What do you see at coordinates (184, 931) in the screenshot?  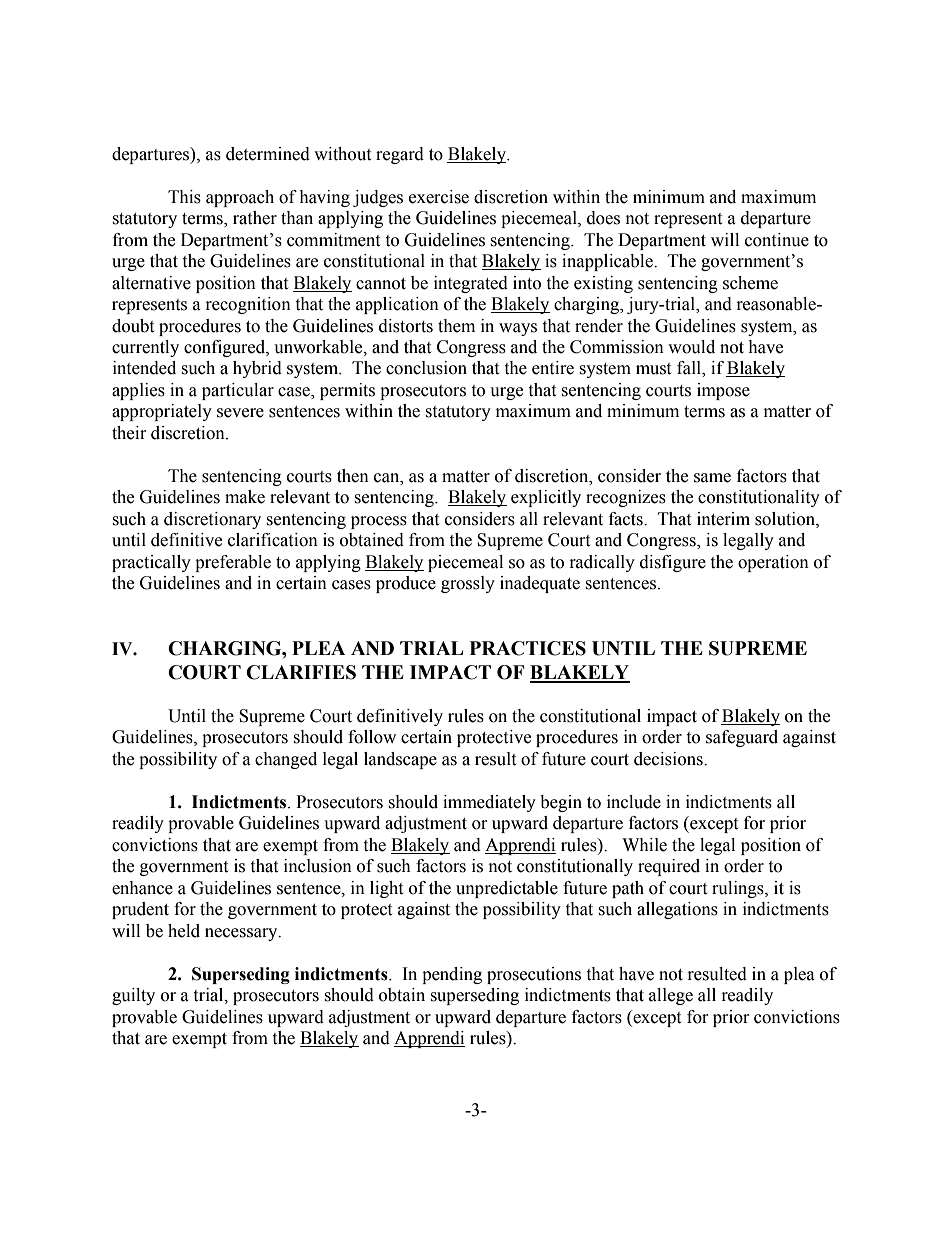 I see `held` at bounding box center [184, 931].
